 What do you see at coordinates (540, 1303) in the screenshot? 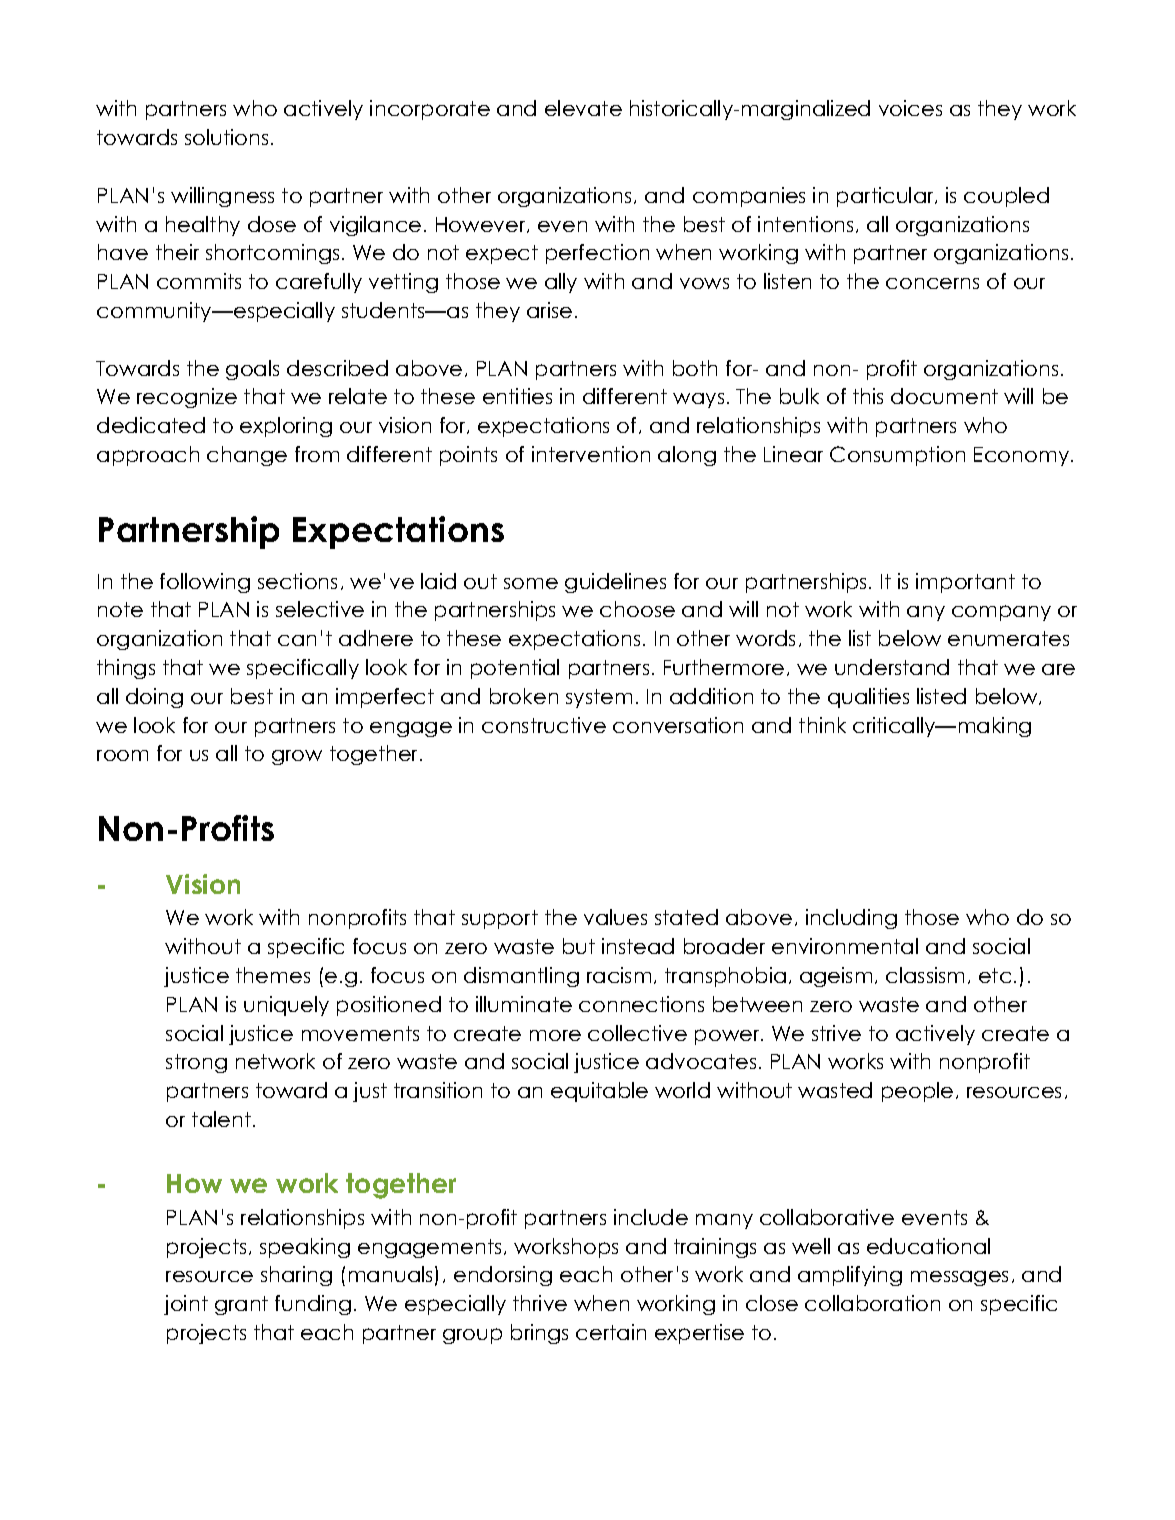
I see `thrive` at bounding box center [540, 1303].
